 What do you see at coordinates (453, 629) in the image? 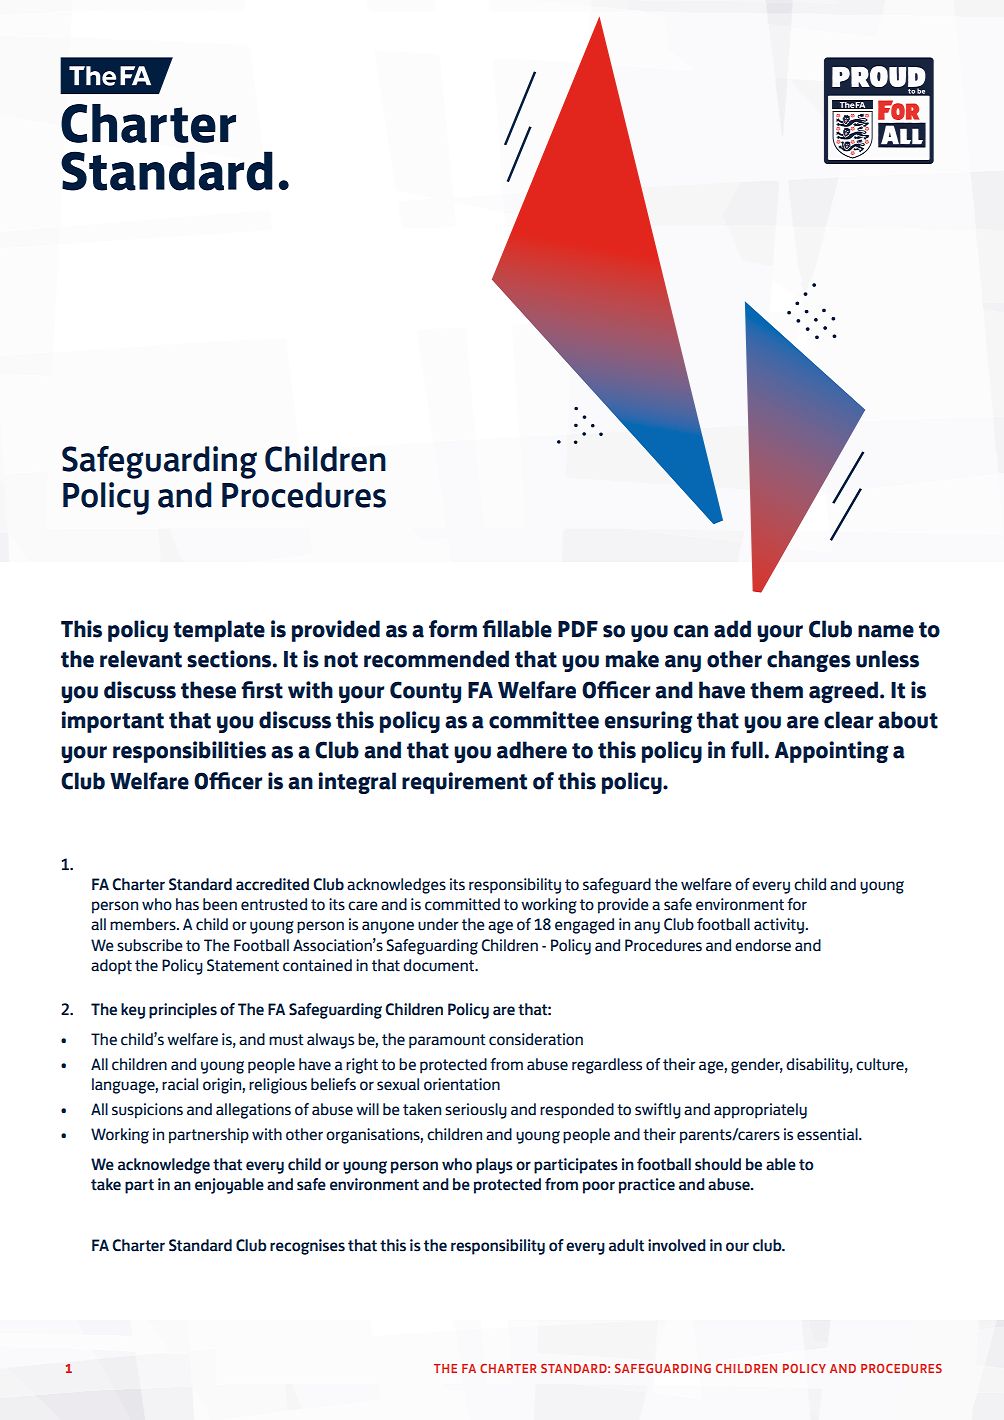
I see `form` at bounding box center [453, 629].
